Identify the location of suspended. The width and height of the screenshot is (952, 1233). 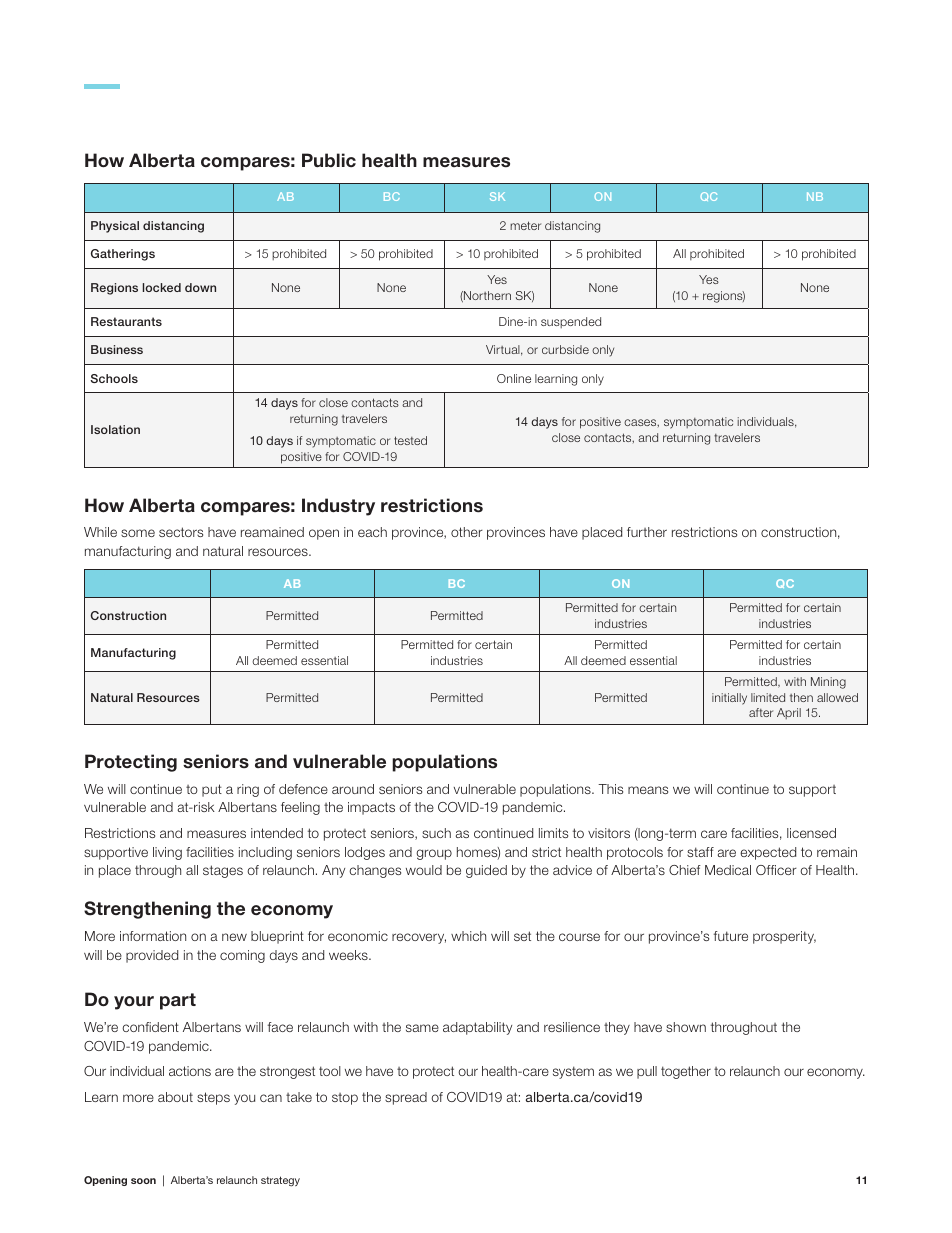
(571, 322).
